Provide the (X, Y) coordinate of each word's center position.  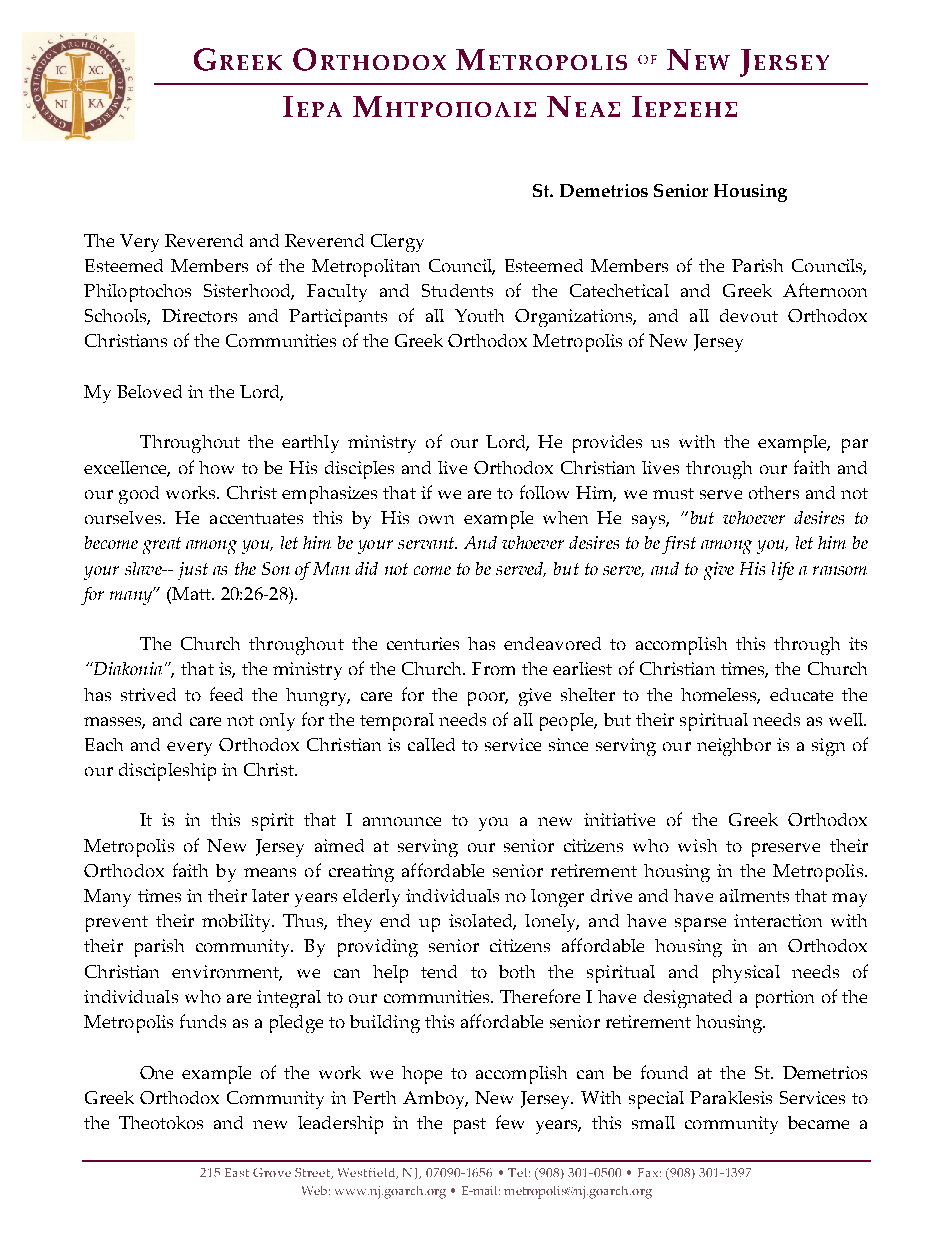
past (470, 1126)
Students (457, 290)
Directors (199, 315)
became (818, 1122)
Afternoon (825, 290)
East (237, 1172)
